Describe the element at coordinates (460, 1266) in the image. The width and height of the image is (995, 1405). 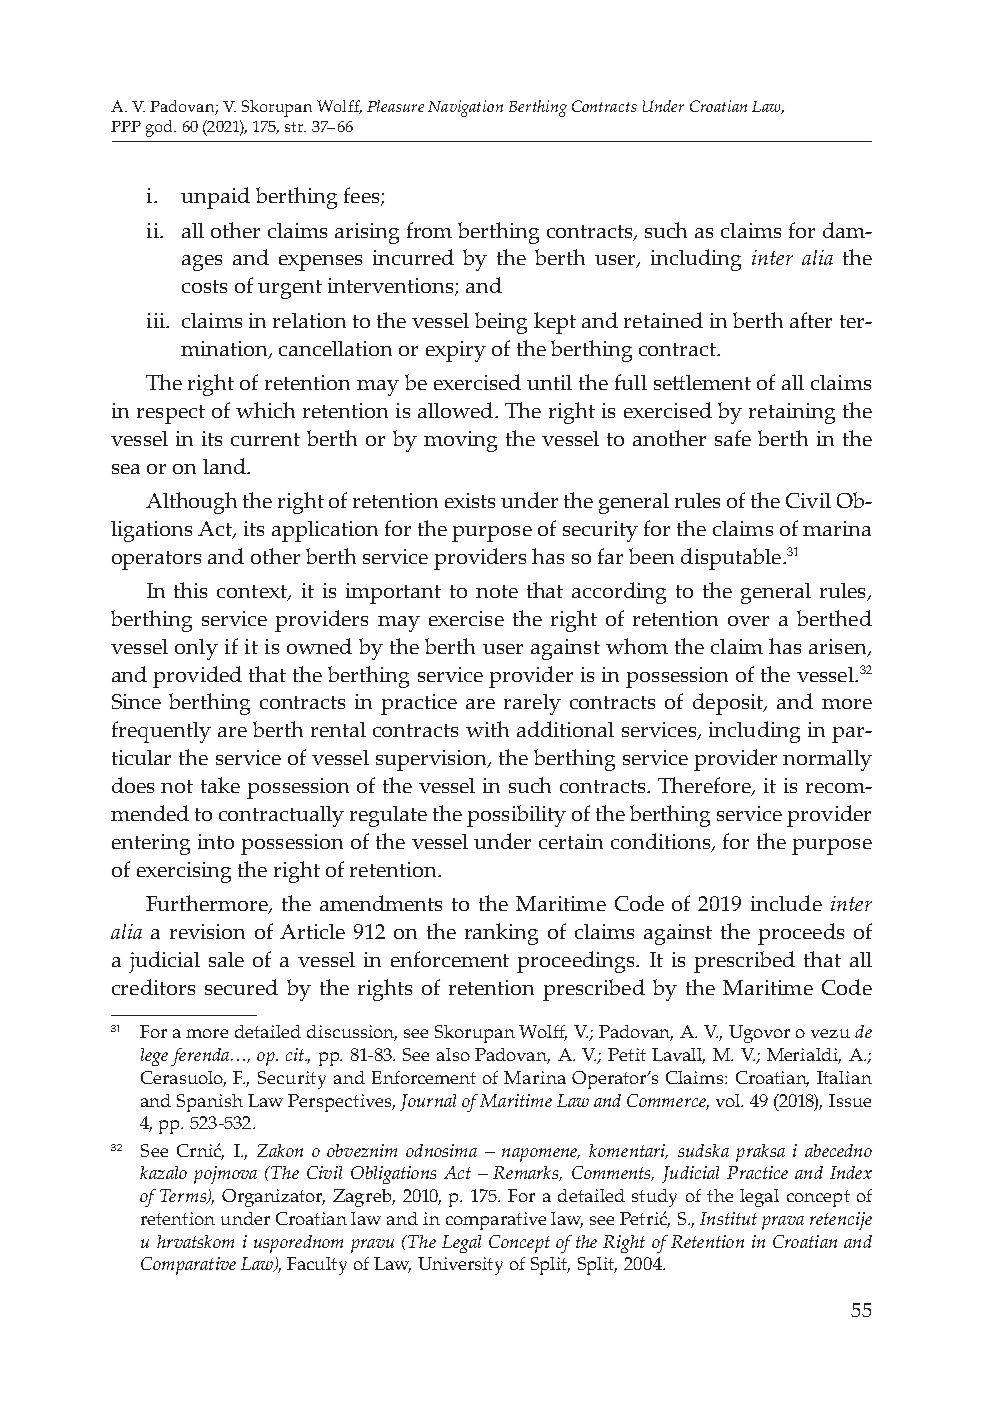
I see `University` at that location.
